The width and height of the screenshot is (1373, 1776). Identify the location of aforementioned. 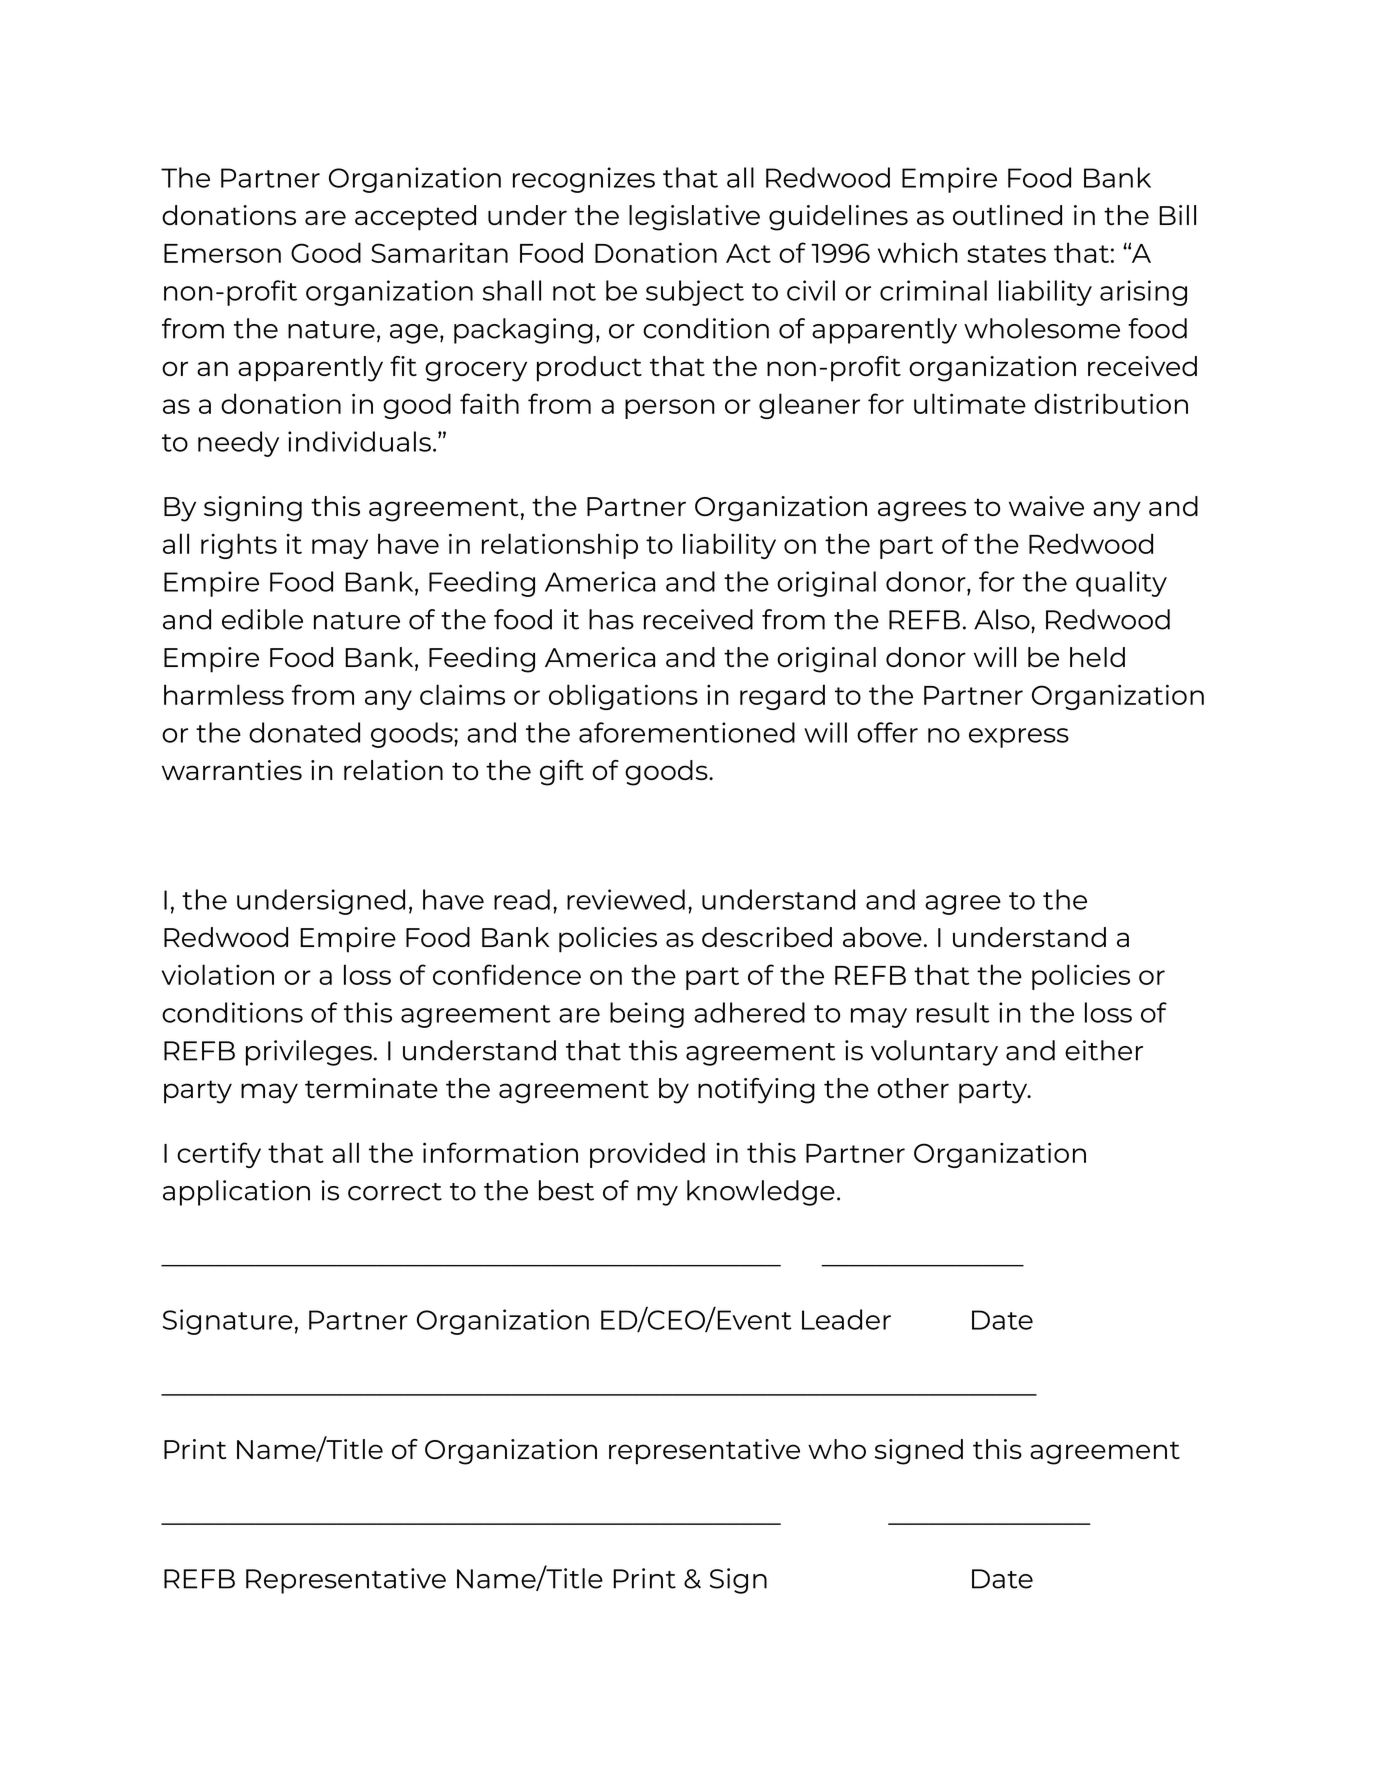
(687, 732).
